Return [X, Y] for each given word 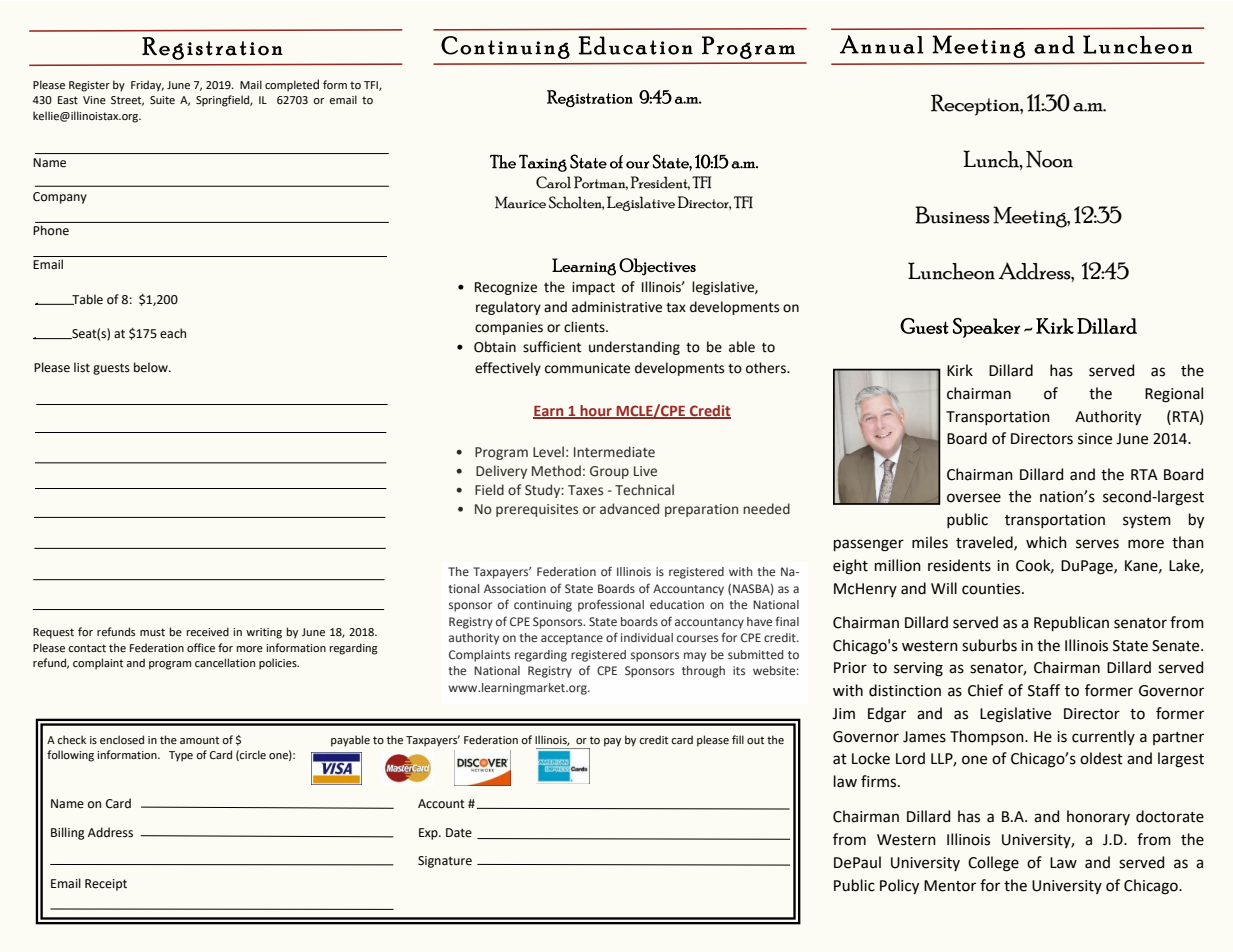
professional [611, 605]
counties [992, 589]
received [208, 631]
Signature [445, 862]
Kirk [960, 370]
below [152, 367]
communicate [587, 368]
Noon [1049, 159]
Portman [601, 183]
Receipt [106, 885]
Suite [162, 100]
